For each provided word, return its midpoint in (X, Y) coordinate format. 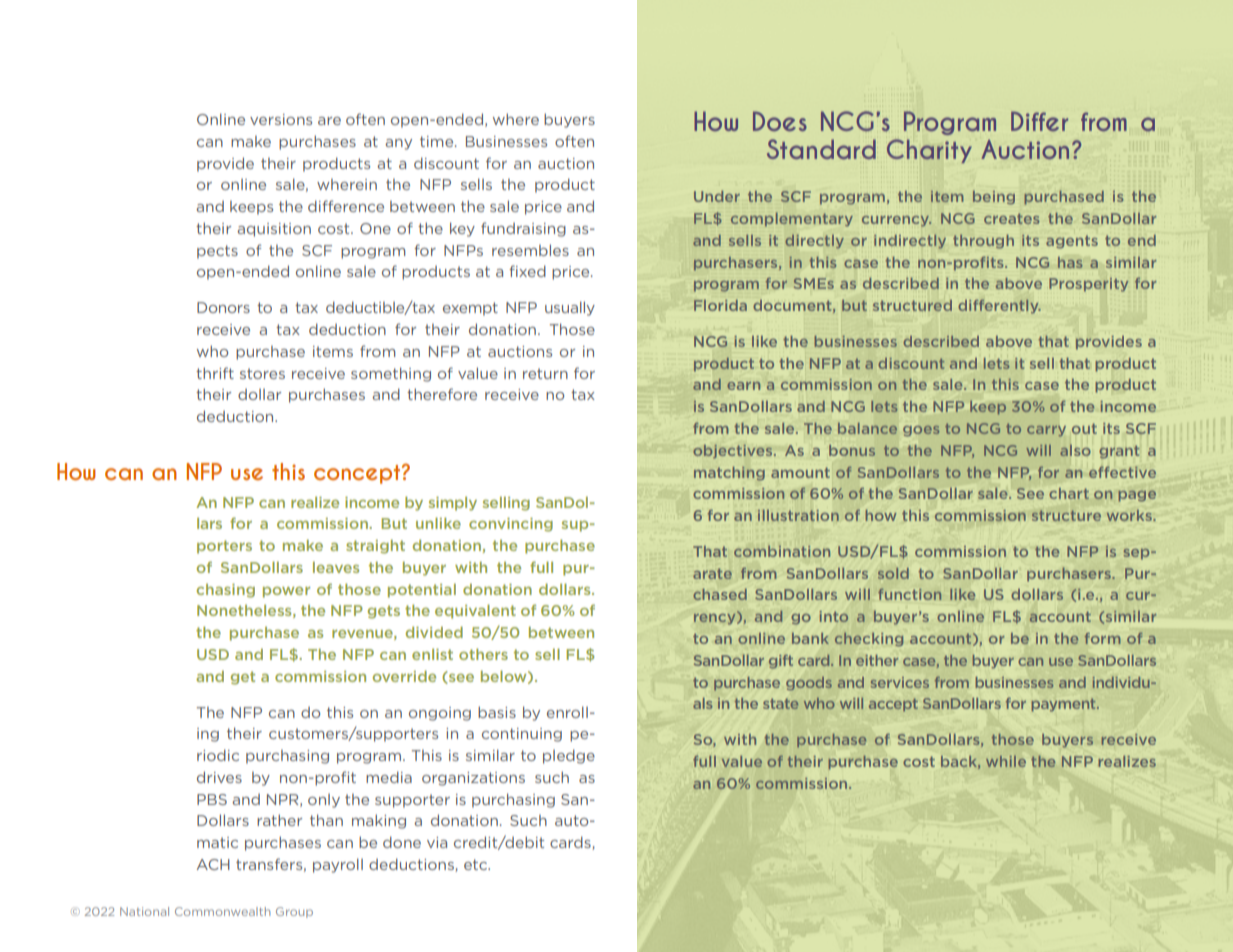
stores (262, 373)
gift (781, 661)
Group (294, 912)
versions (281, 119)
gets (384, 612)
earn (744, 386)
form (1102, 638)
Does (780, 121)
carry (1046, 431)
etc (476, 864)
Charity (929, 151)
